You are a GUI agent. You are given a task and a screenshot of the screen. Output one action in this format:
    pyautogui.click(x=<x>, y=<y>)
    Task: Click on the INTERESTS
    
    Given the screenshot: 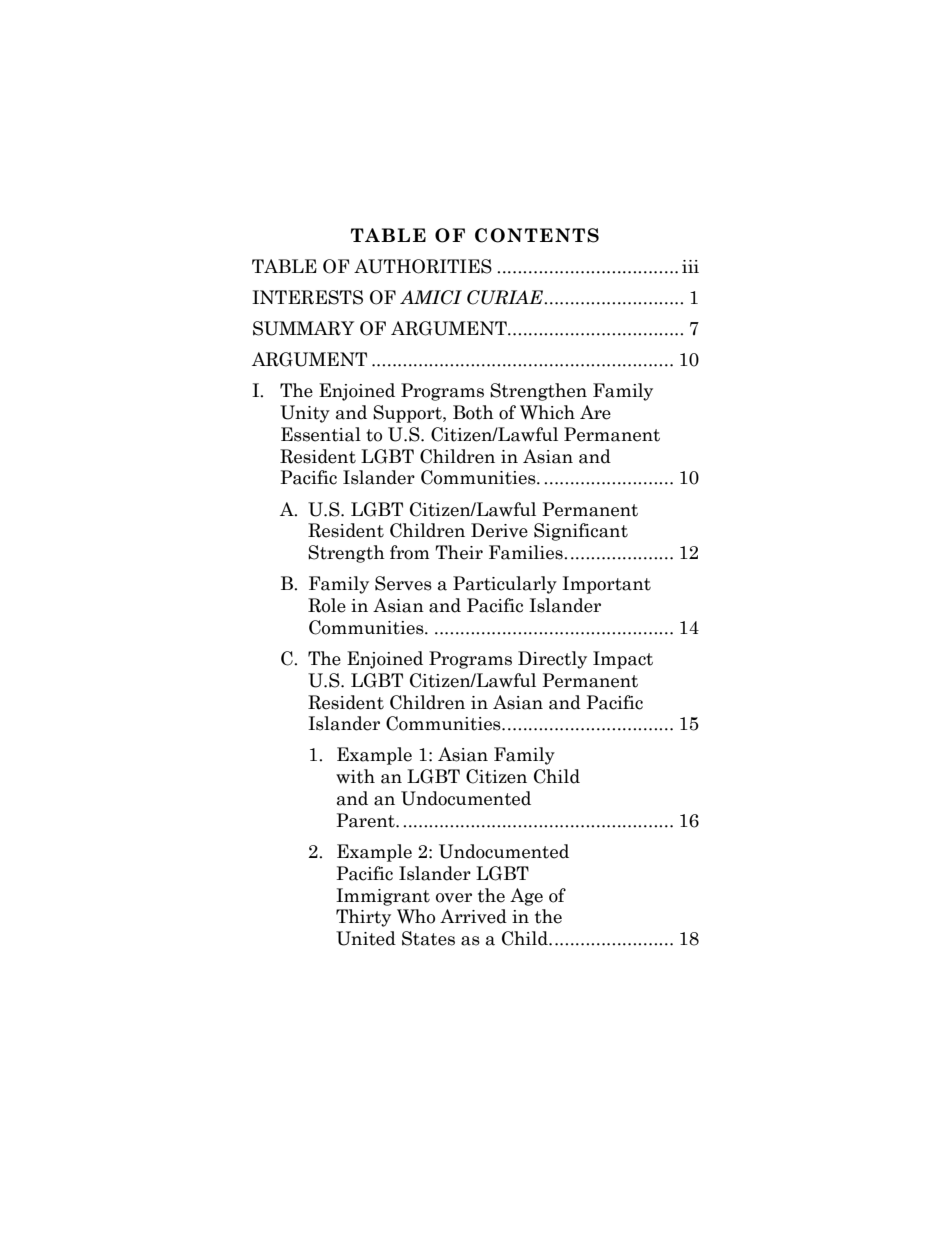 What is the action you would take?
    pyautogui.click(x=307, y=297)
